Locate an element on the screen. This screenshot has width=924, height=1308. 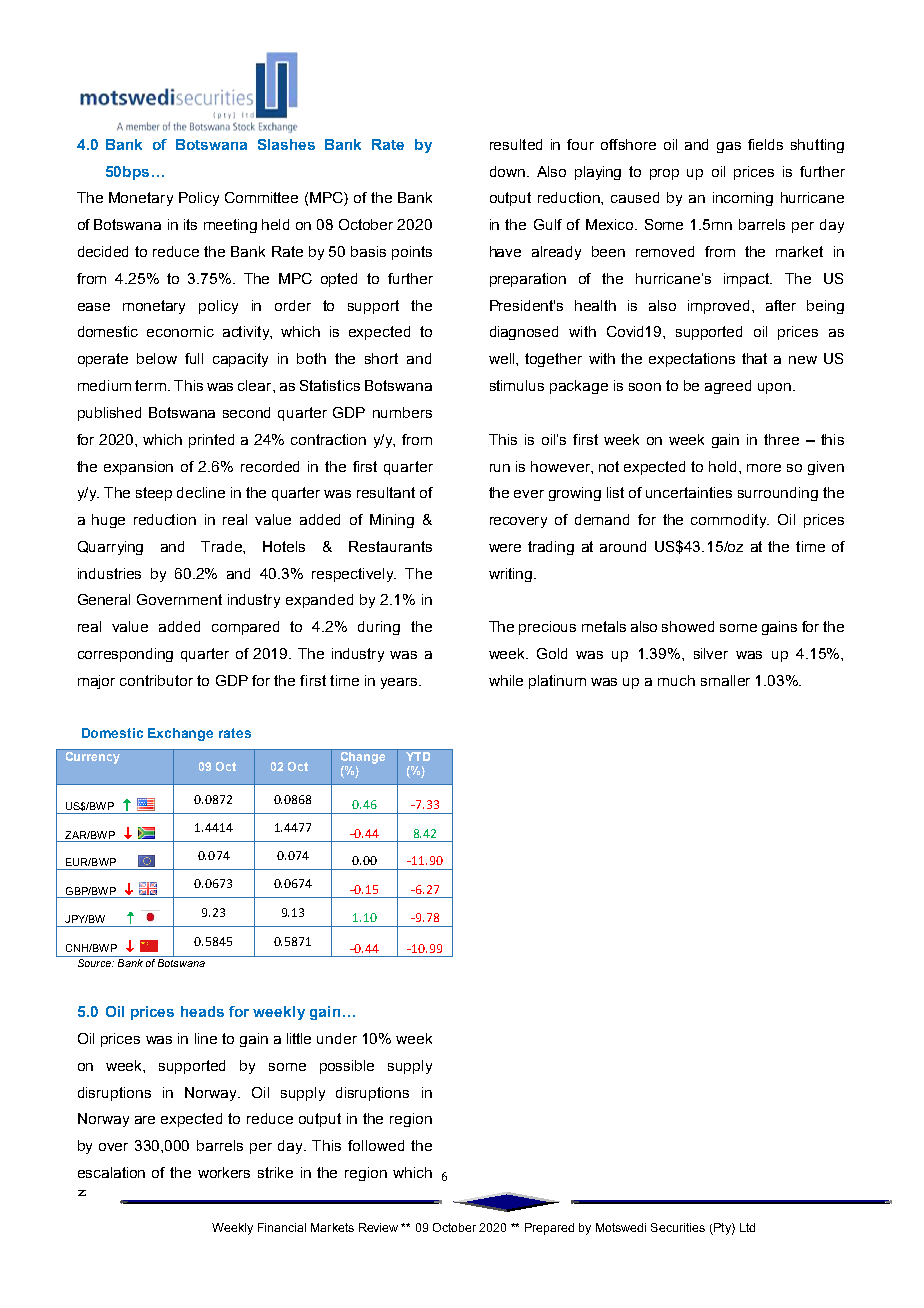
while is located at coordinates (506, 680).
